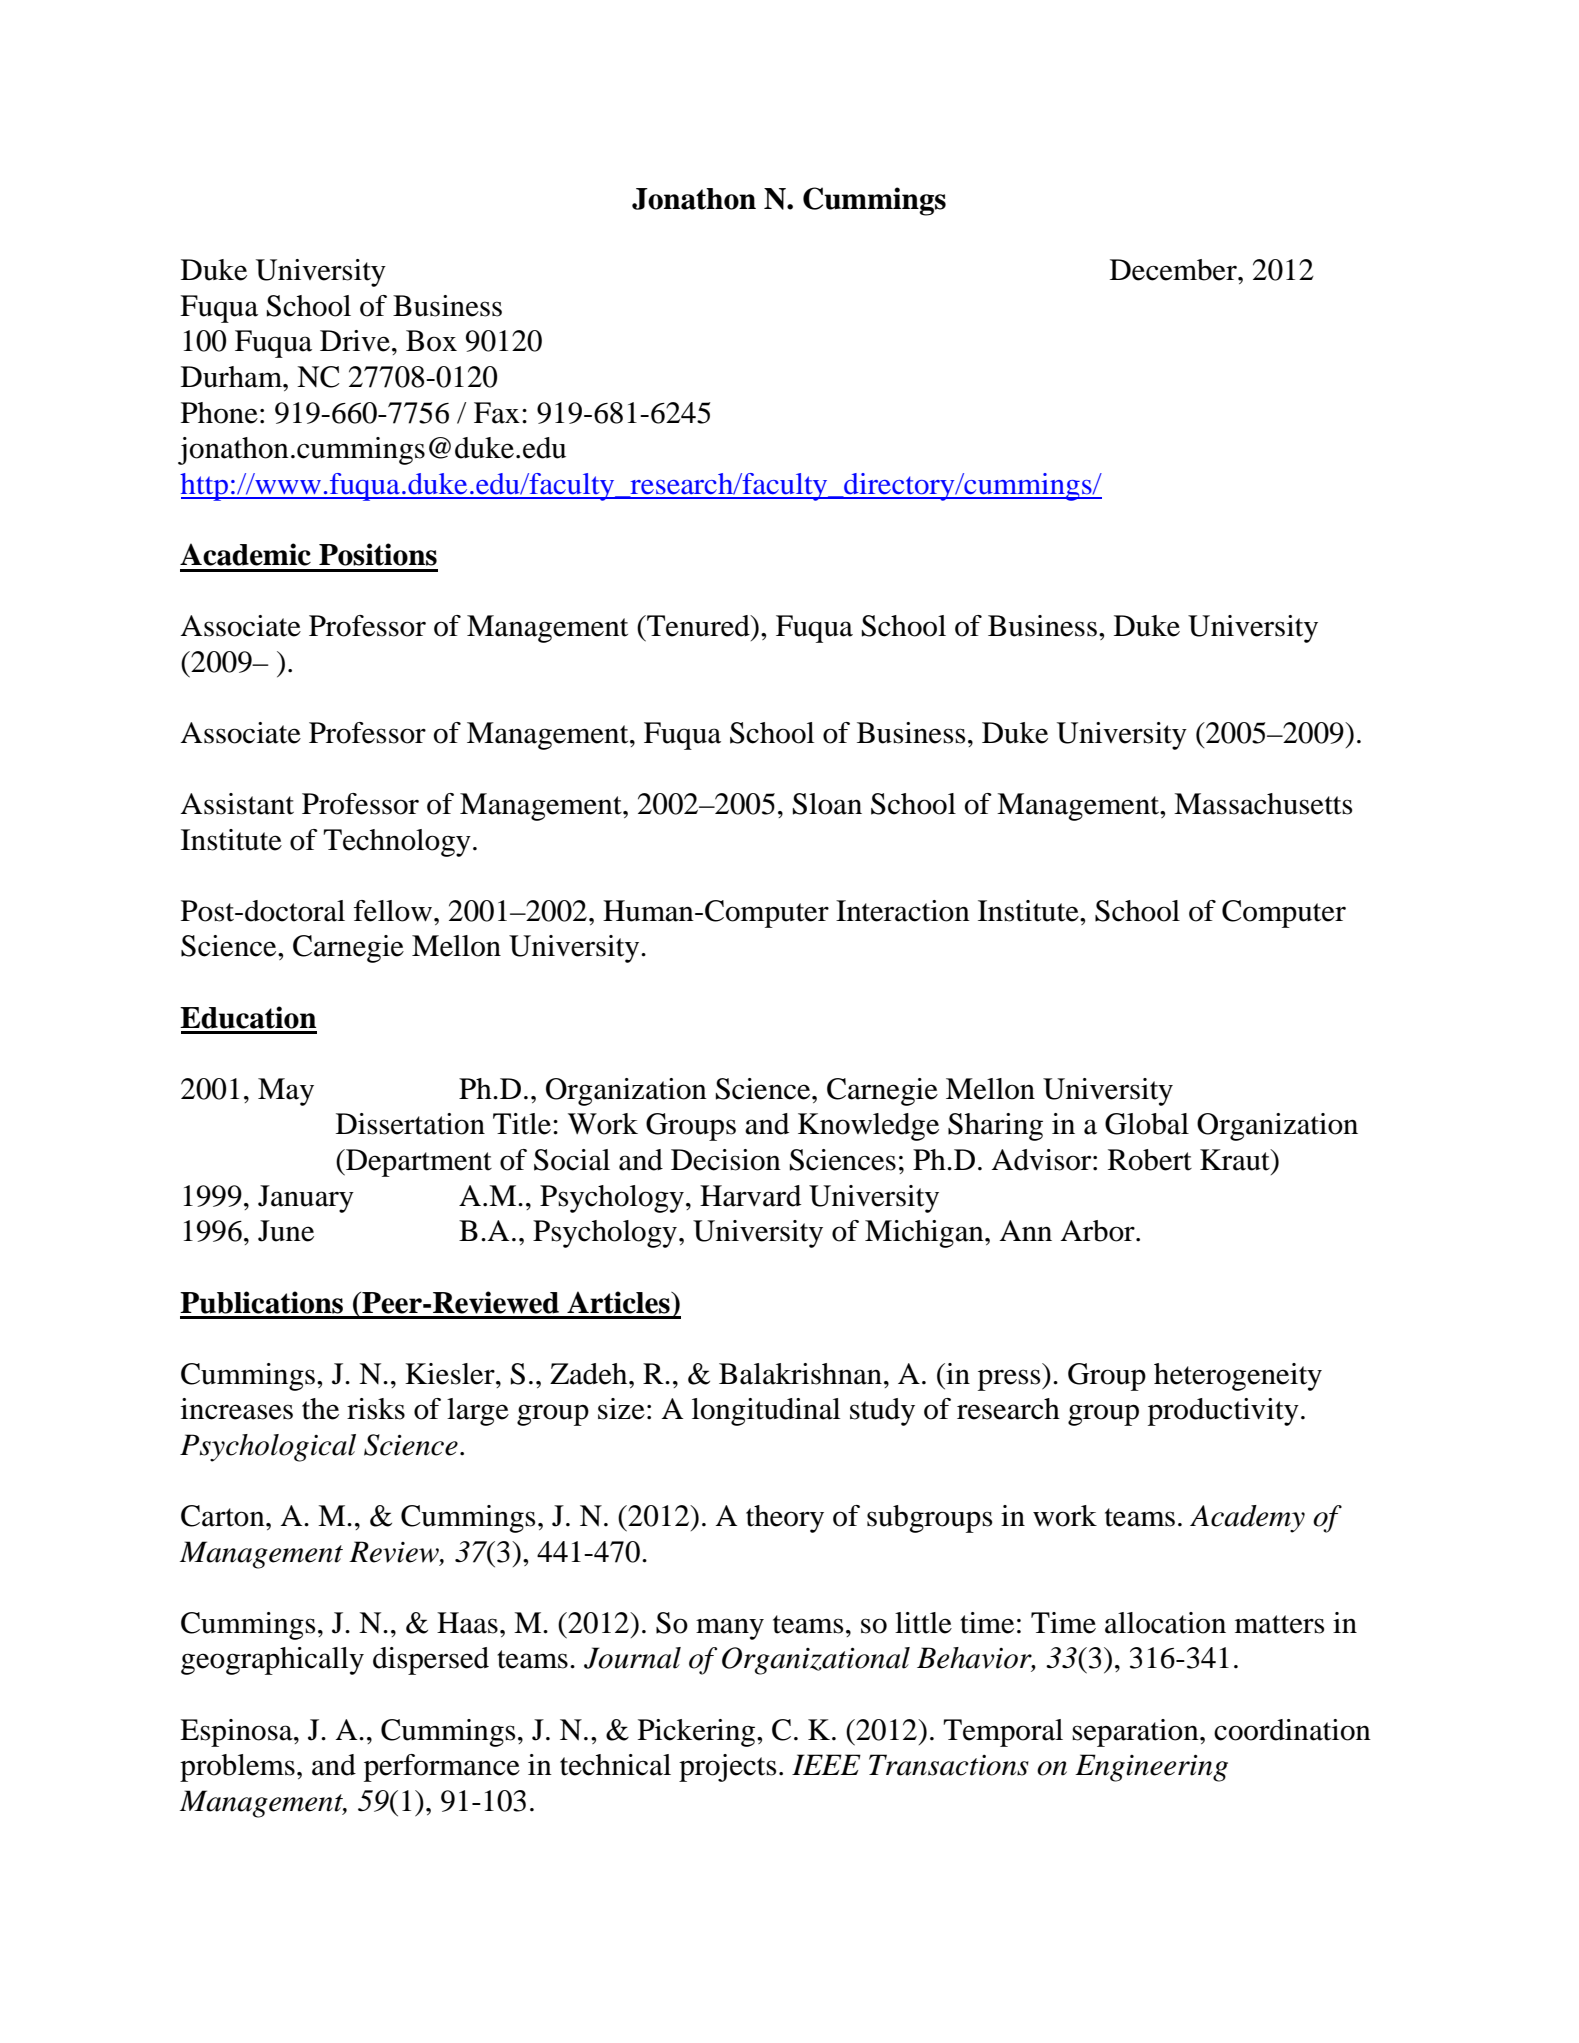 This screenshot has width=1579, height=2043. I want to click on longitudinal, so click(766, 1412).
